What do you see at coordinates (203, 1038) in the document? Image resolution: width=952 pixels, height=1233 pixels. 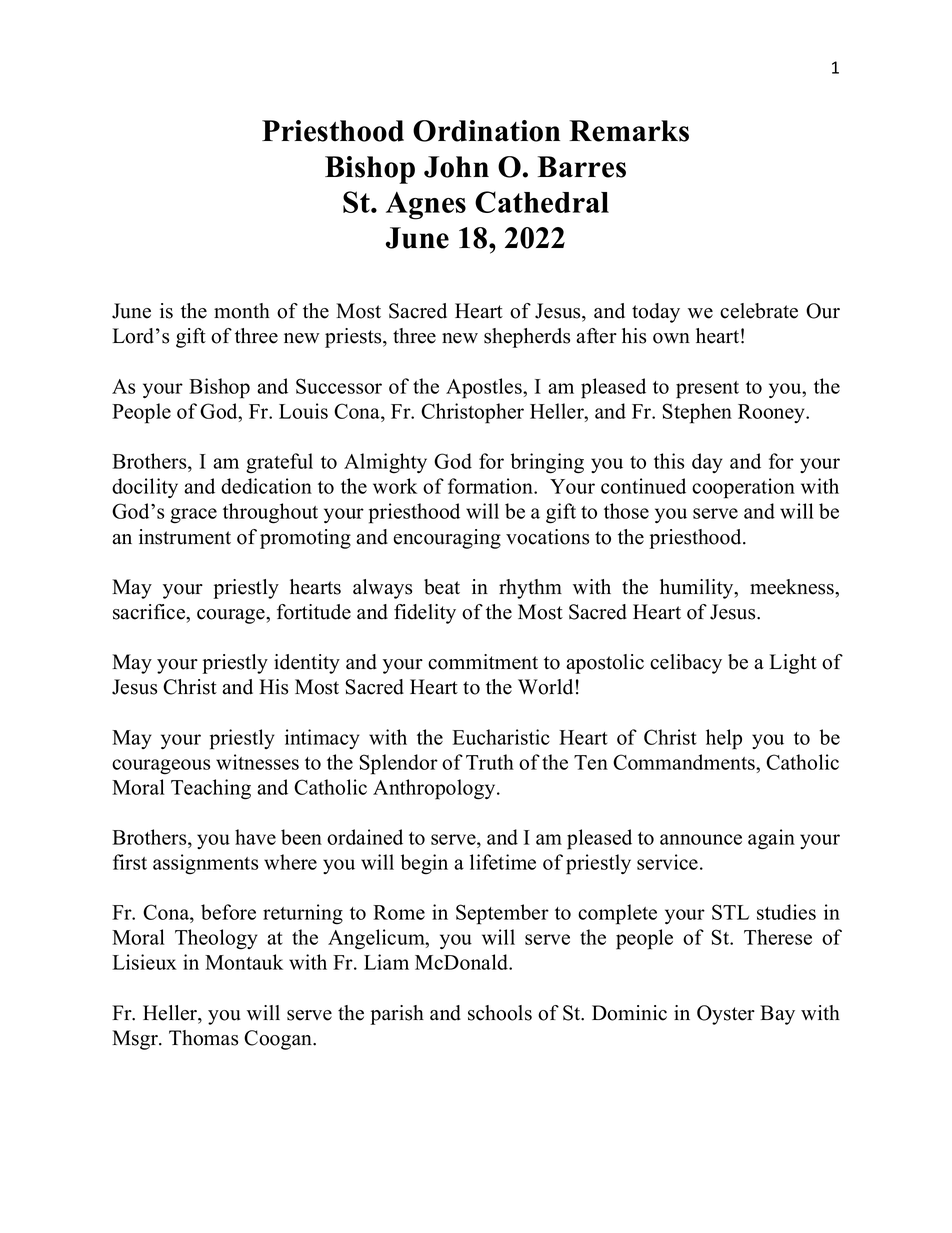 I see `Thomas` at bounding box center [203, 1038].
